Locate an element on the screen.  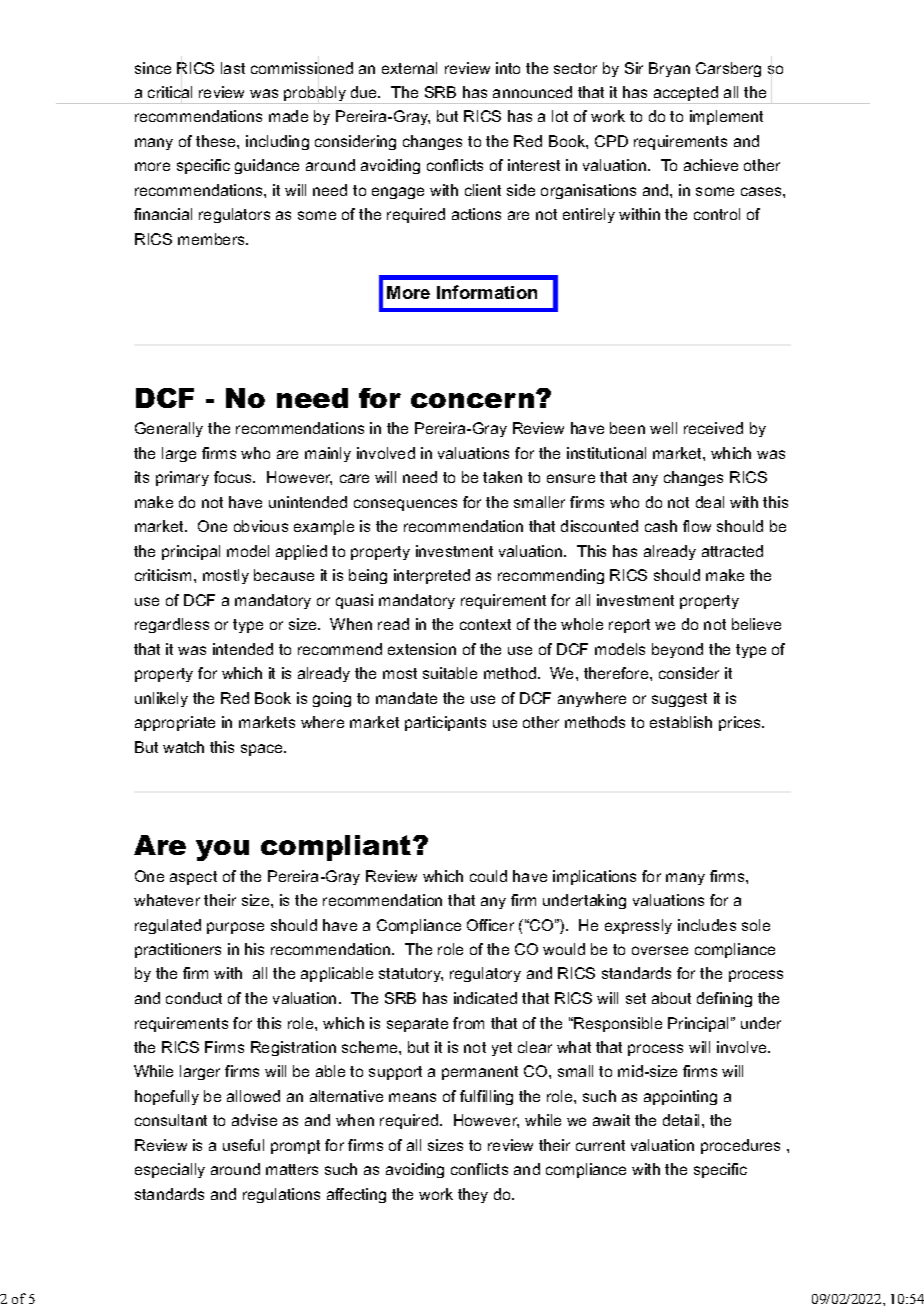
last is located at coordinates (233, 68).
